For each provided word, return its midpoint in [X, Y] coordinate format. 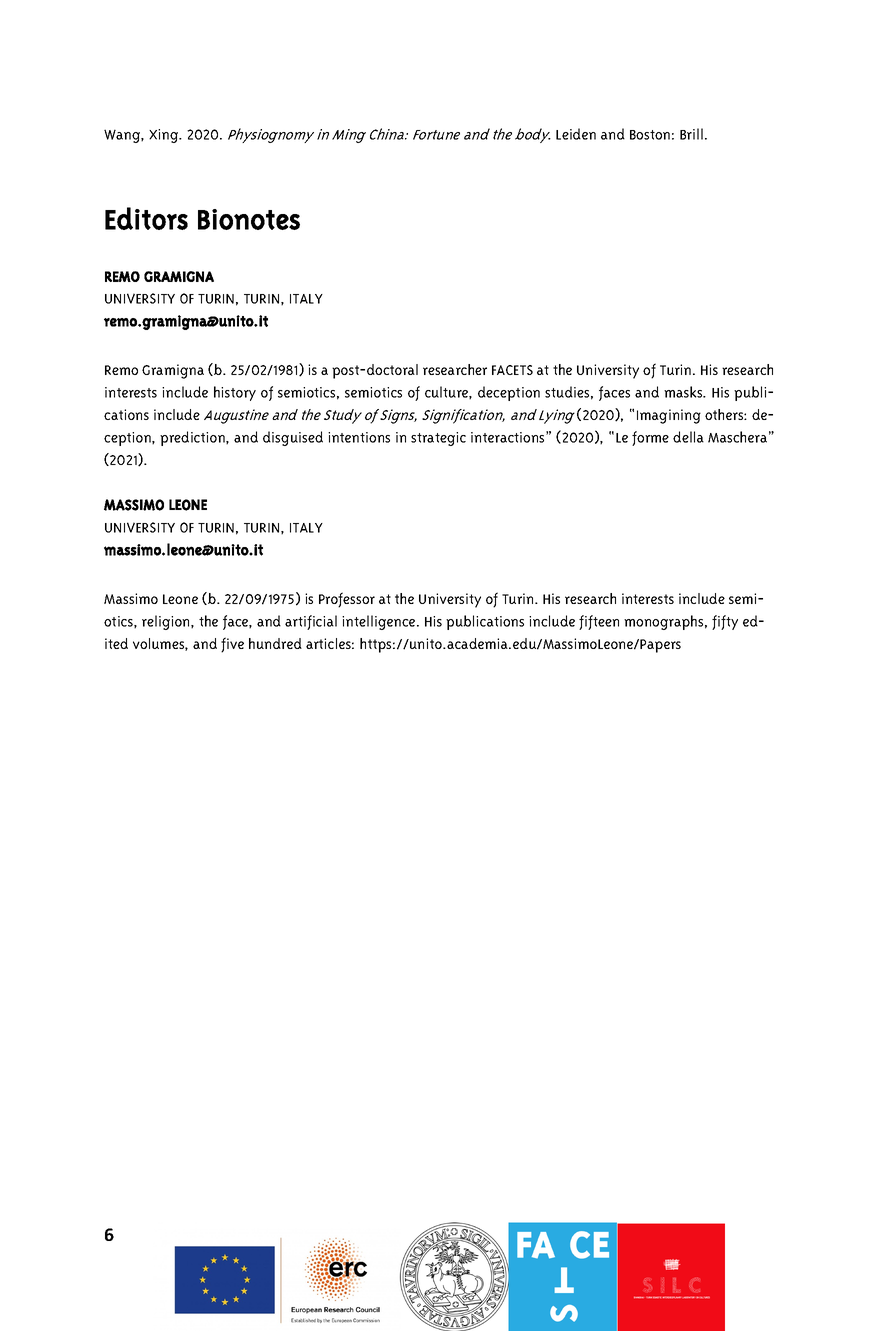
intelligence [380, 622]
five [232, 645]
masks [684, 392]
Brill [691, 134]
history [235, 393]
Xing [165, 136]
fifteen [599, 622]
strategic [438, 439]
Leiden [576, 134]
